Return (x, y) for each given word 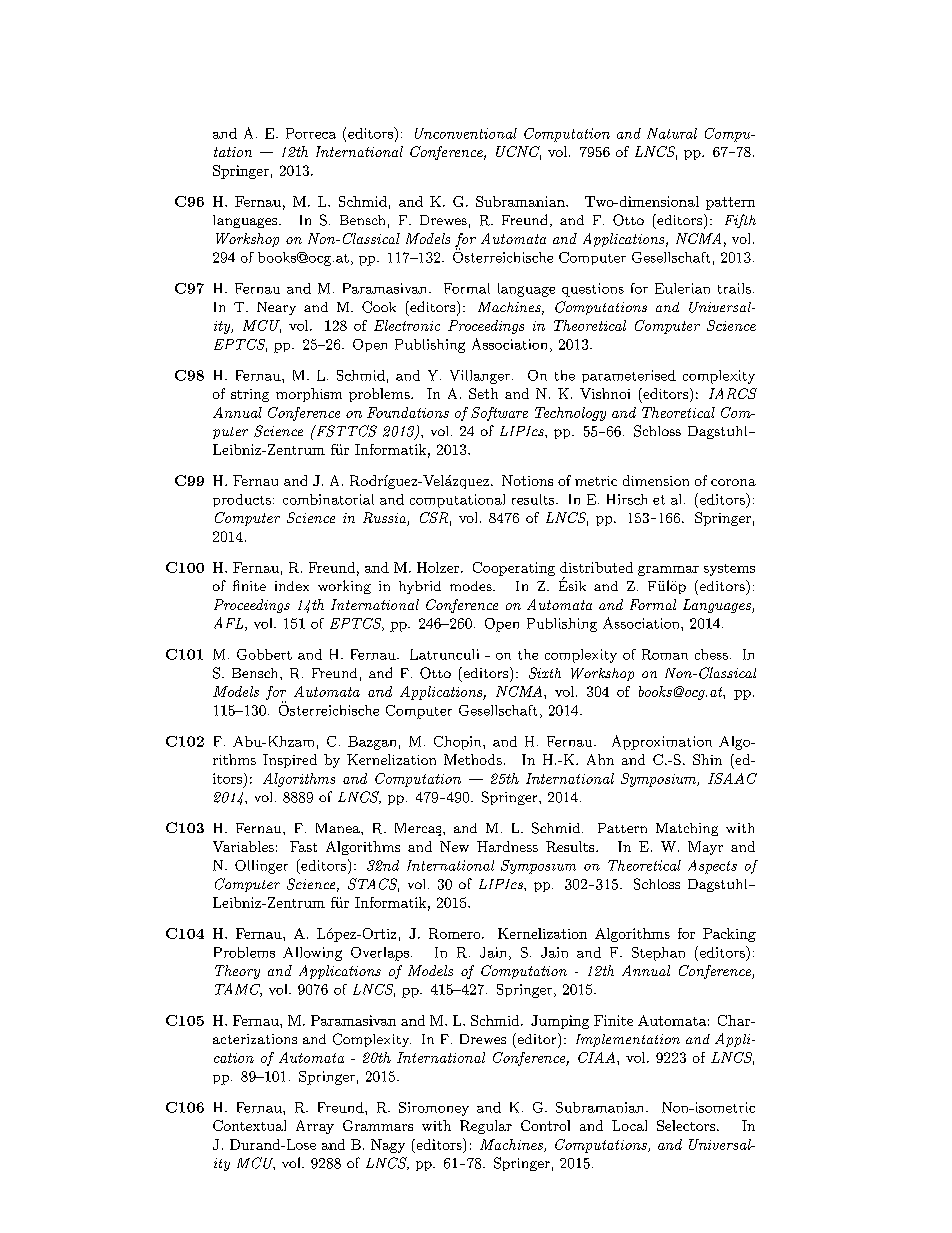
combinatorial (328, 499)
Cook (379, 307)
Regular (486, 1127)
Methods (473, 759)
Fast (303, 846)
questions (593, 290)
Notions (527, 480)
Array (315, 1127)
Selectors (686, 1125)
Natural (672, 133)
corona (733, 482)
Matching (687, 829)
